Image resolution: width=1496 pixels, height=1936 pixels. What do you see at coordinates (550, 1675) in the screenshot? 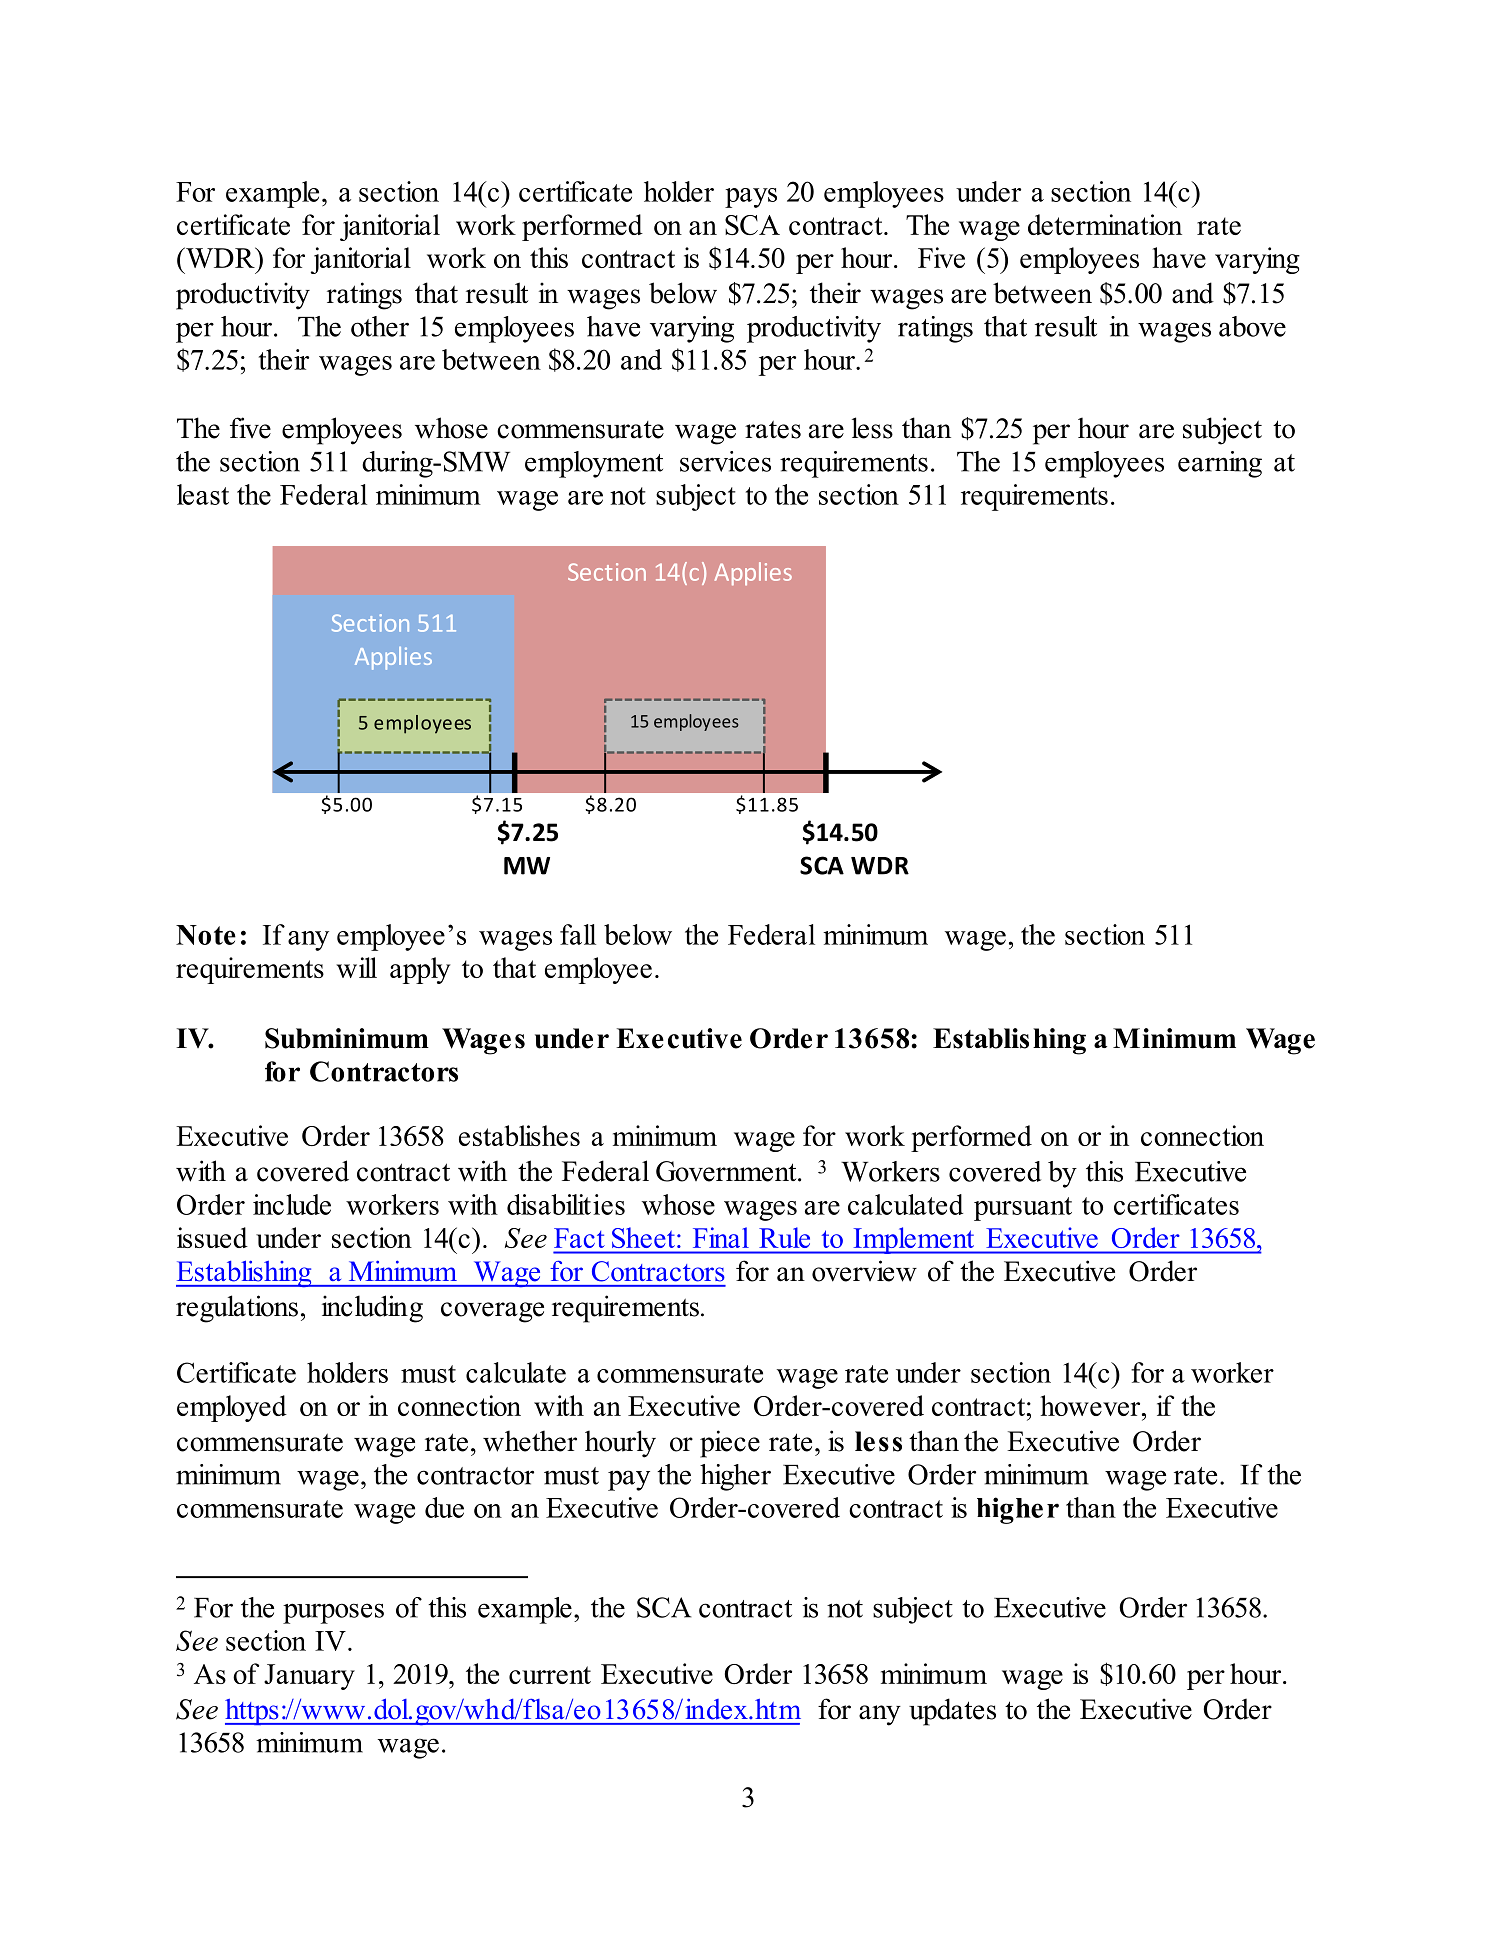
I see `current` at bounding box center [550, 1675].
